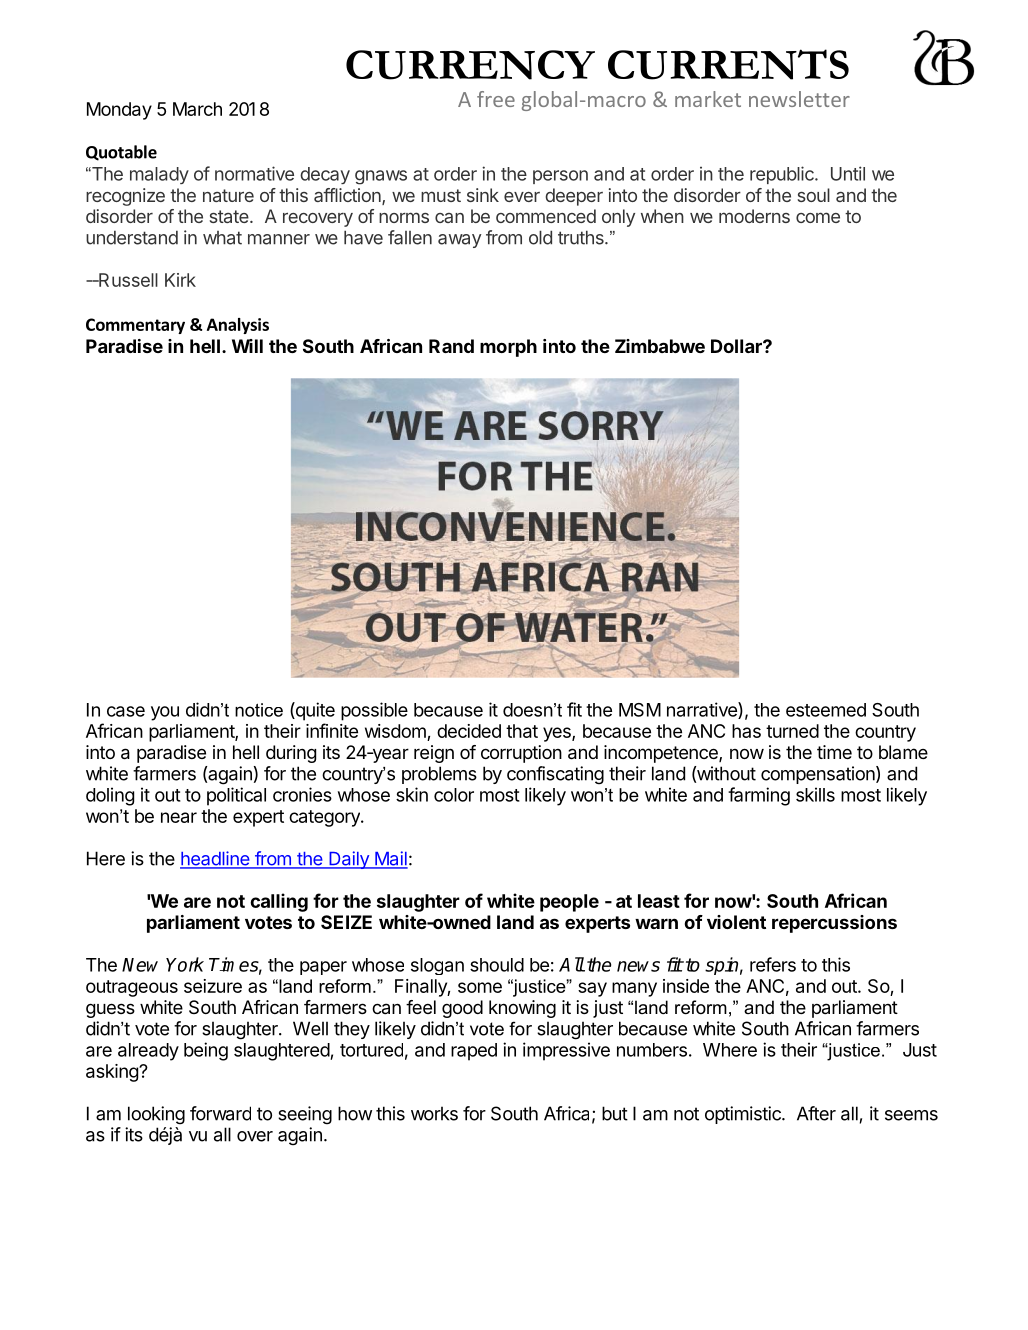 The height and width of the screenshot is (1330, 1028). I want to click on March, so click(197, 109).
